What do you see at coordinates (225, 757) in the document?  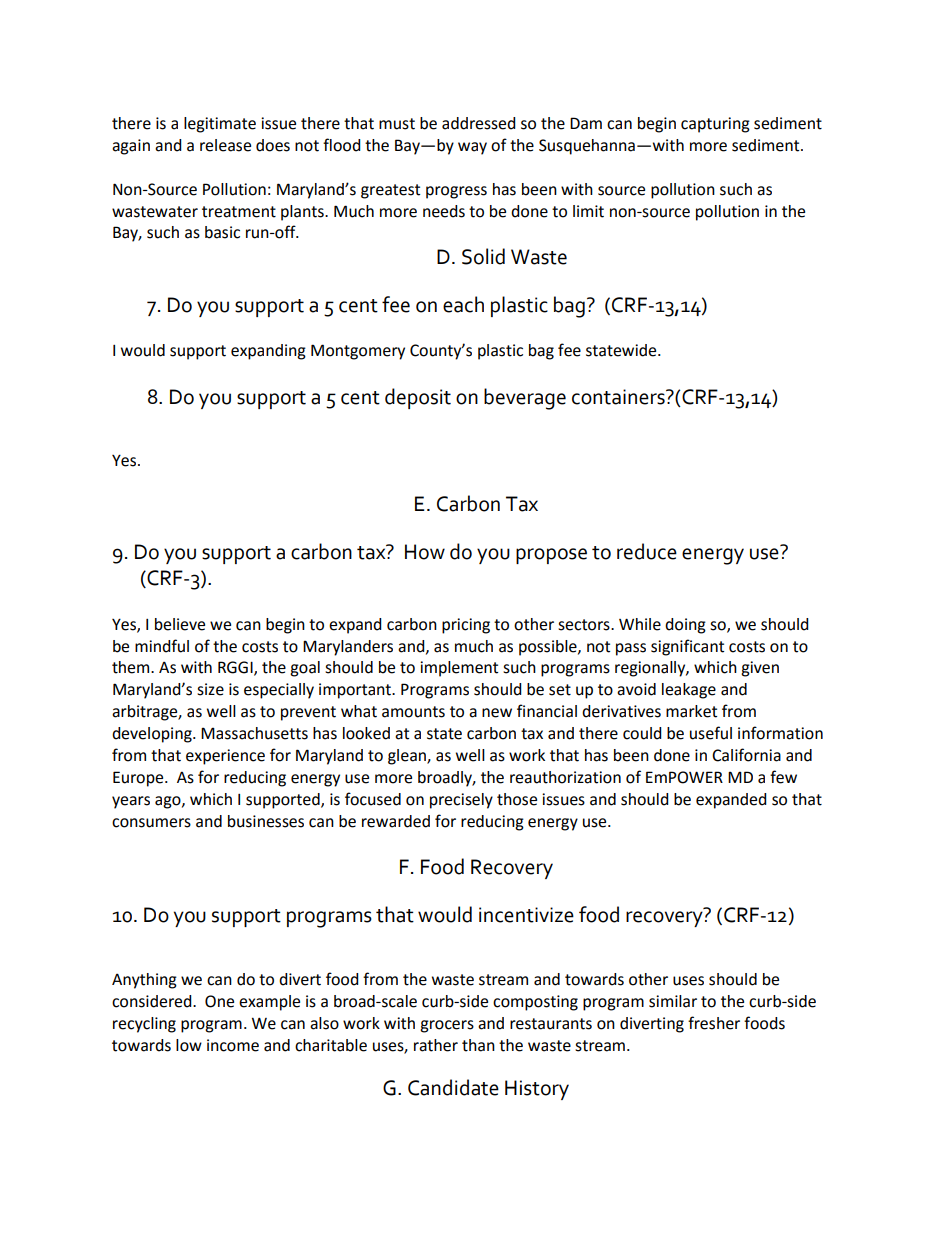 I see `experience` at bounding box center [225, 757].
